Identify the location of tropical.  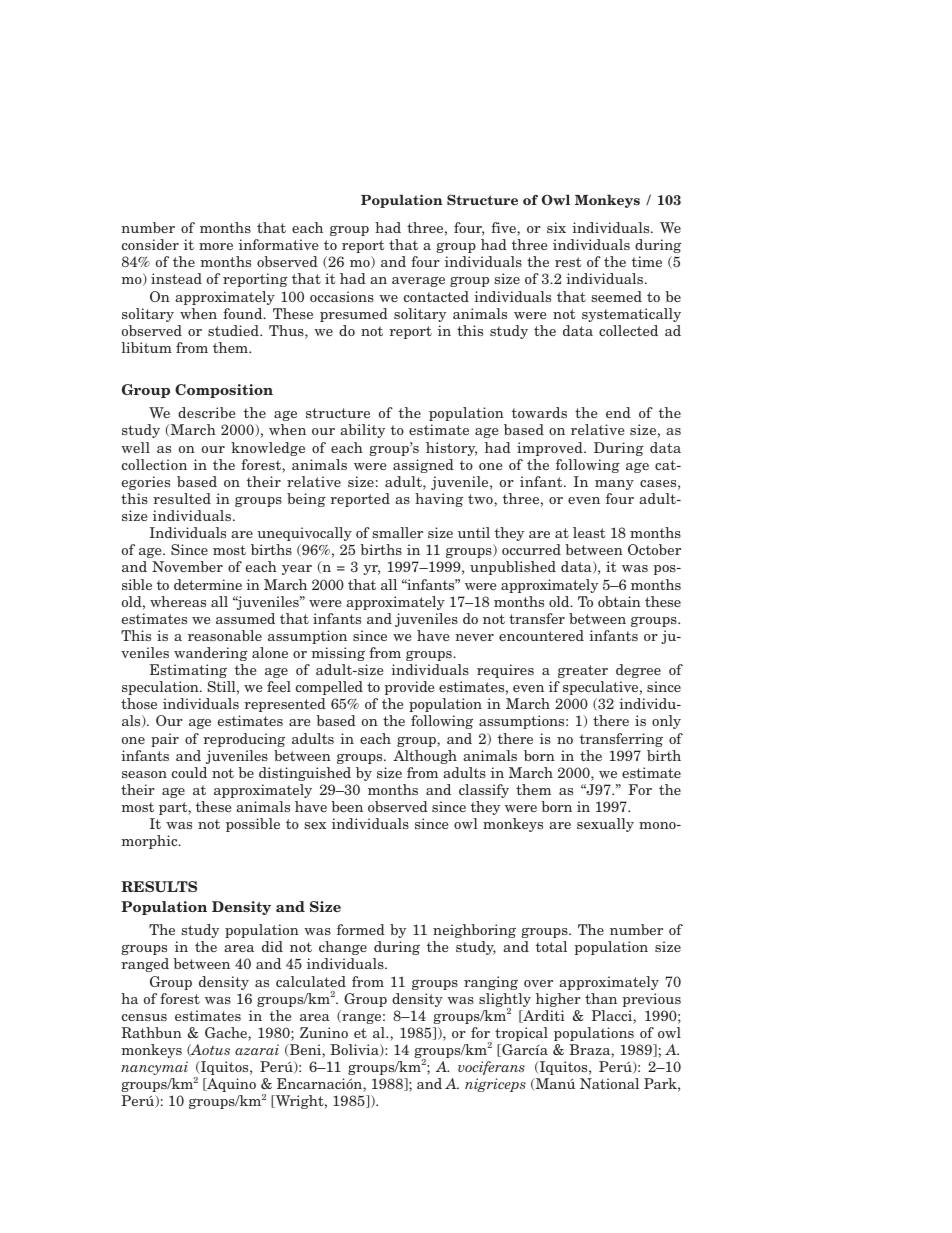
(521, 1034).
